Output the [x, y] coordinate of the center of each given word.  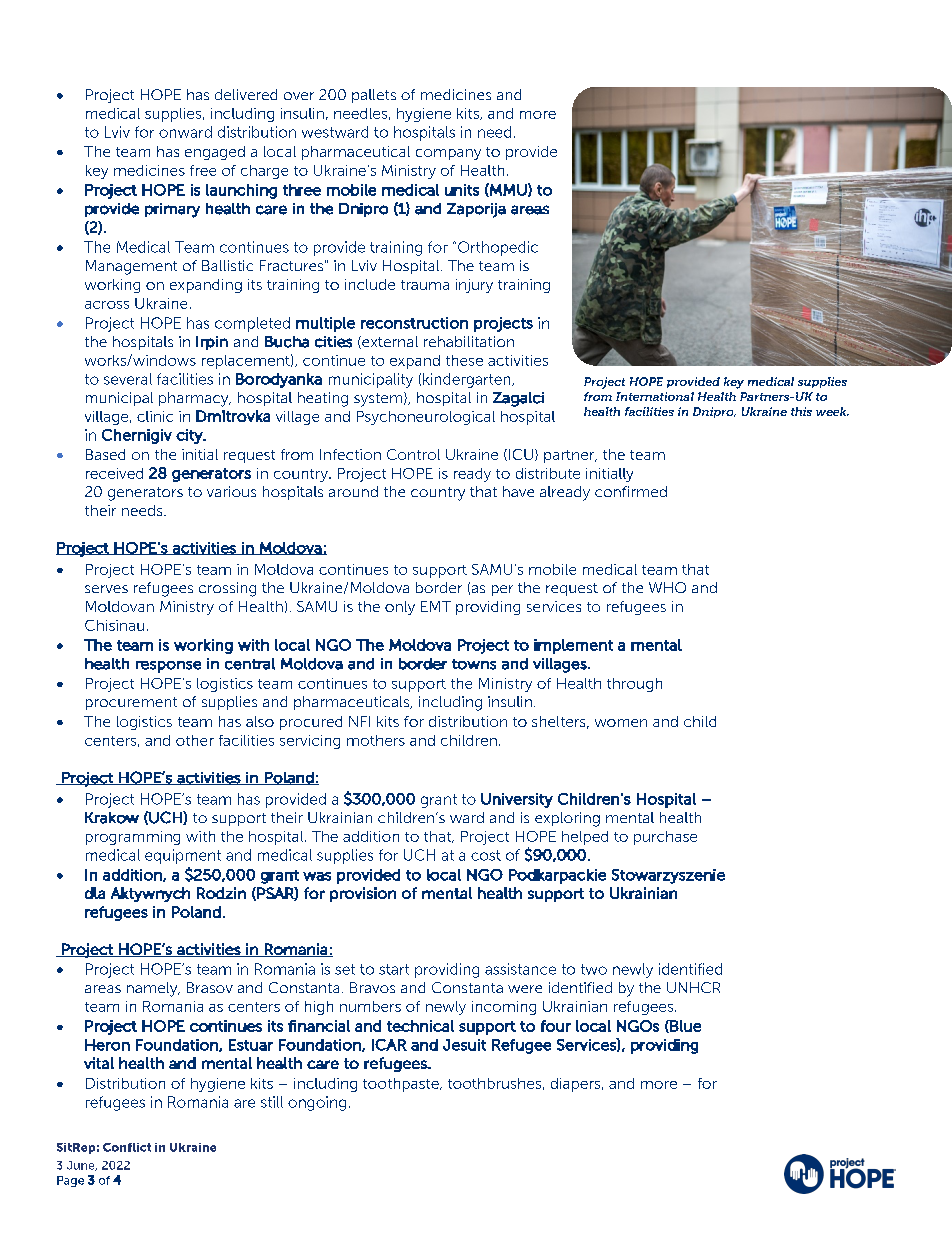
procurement [131, 703]
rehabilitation [469, 341]
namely [153, 989]
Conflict [127, 1147]
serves [106, 589]
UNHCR [693, 987]
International [655, 396]
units [462, 190]
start [394, 969]
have [518, 491]
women [621, 723]
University [517, 800]
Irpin [212, 343]
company [448, 154]
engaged [215, 153]
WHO [667, 587]
